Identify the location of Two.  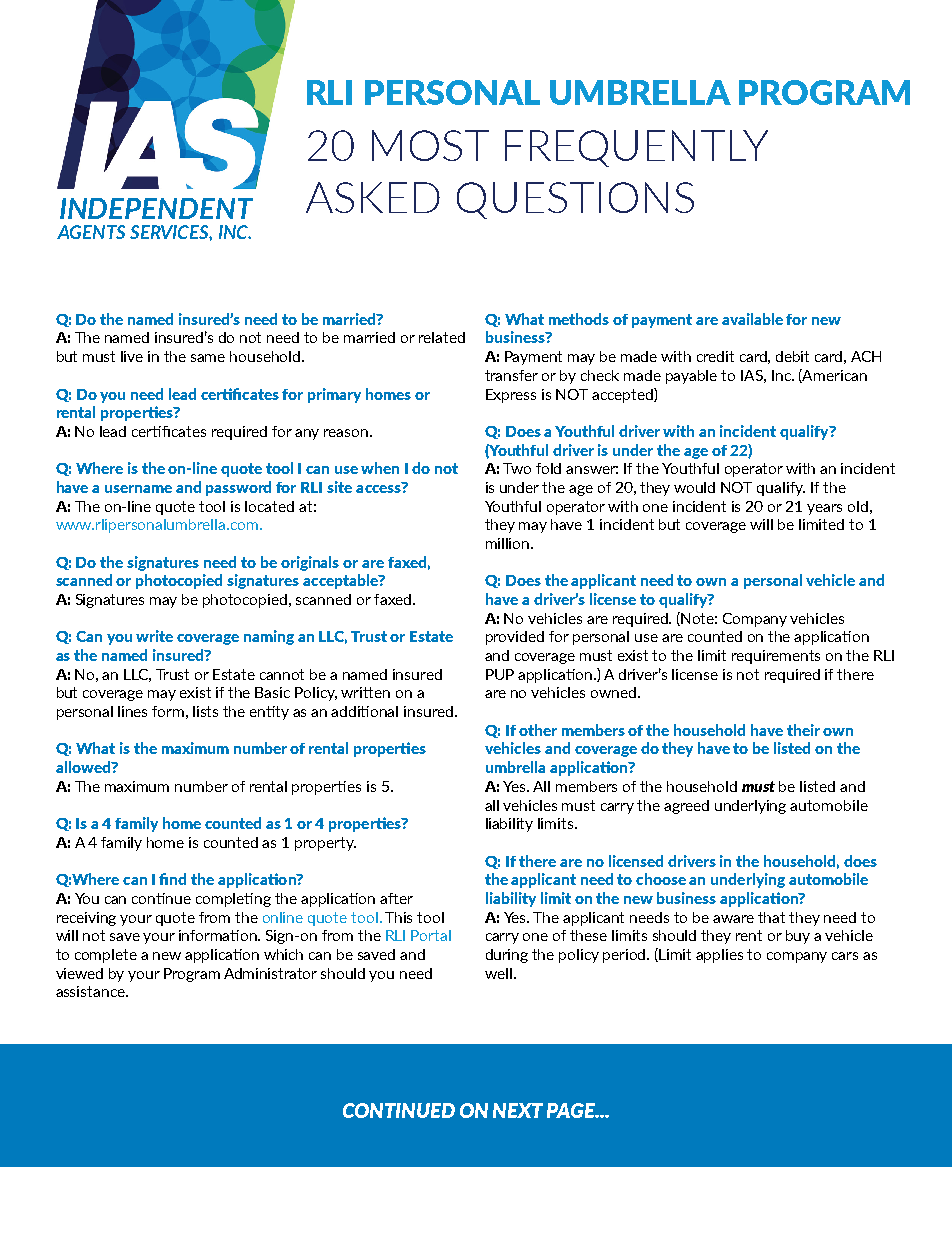
(517, 468).
